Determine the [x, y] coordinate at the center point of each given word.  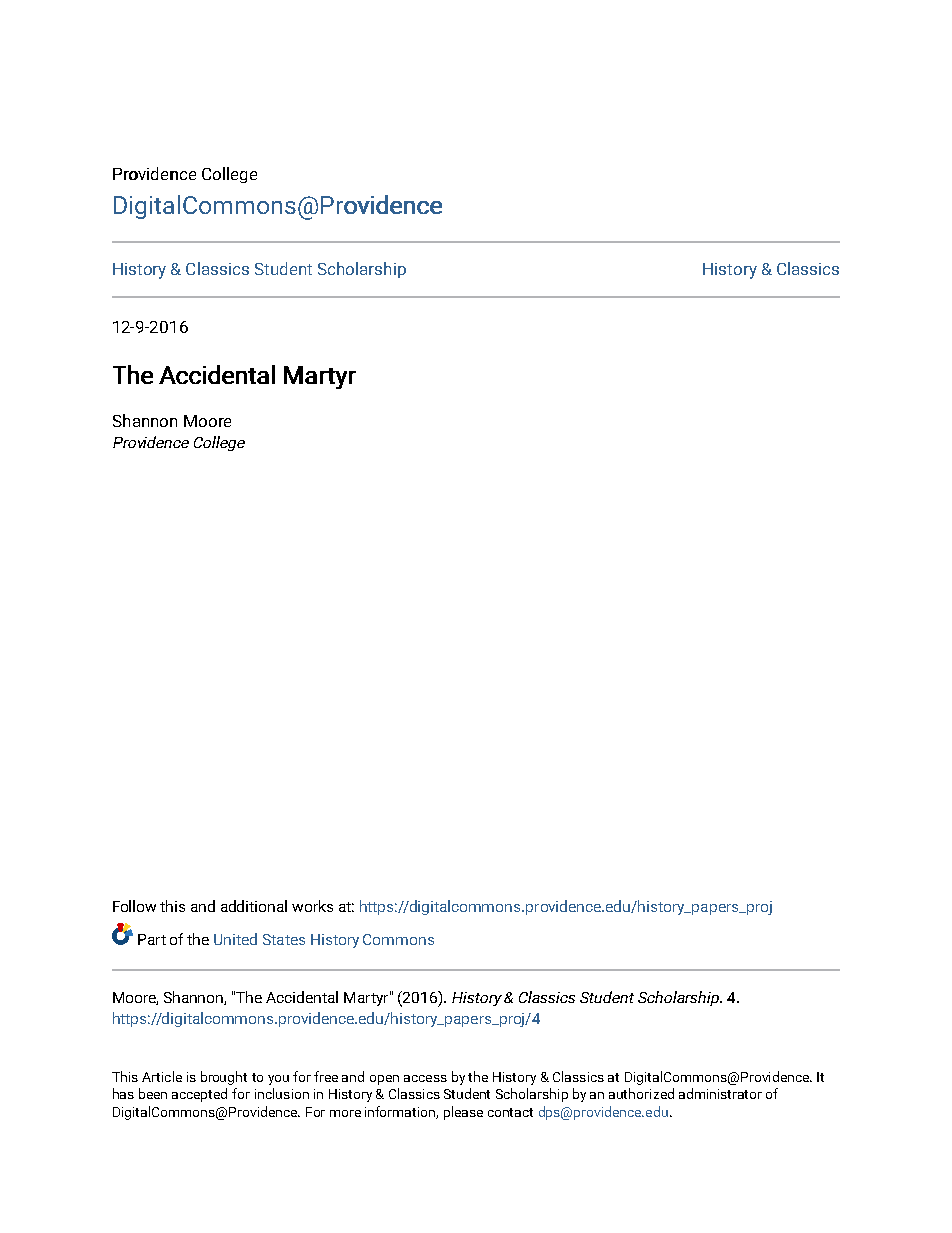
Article [162, 1076]
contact [510, 1112]
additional [254, 906]
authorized [641, 1093]
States [284, 939]
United [235, 939]
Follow [134, 906]
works [312, 906]
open [384, 1080]
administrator [720, 1093]
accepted [199, 1095]
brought [224, 1078]
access [425, 1078]
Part [152, 939]
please [463, 1113]
